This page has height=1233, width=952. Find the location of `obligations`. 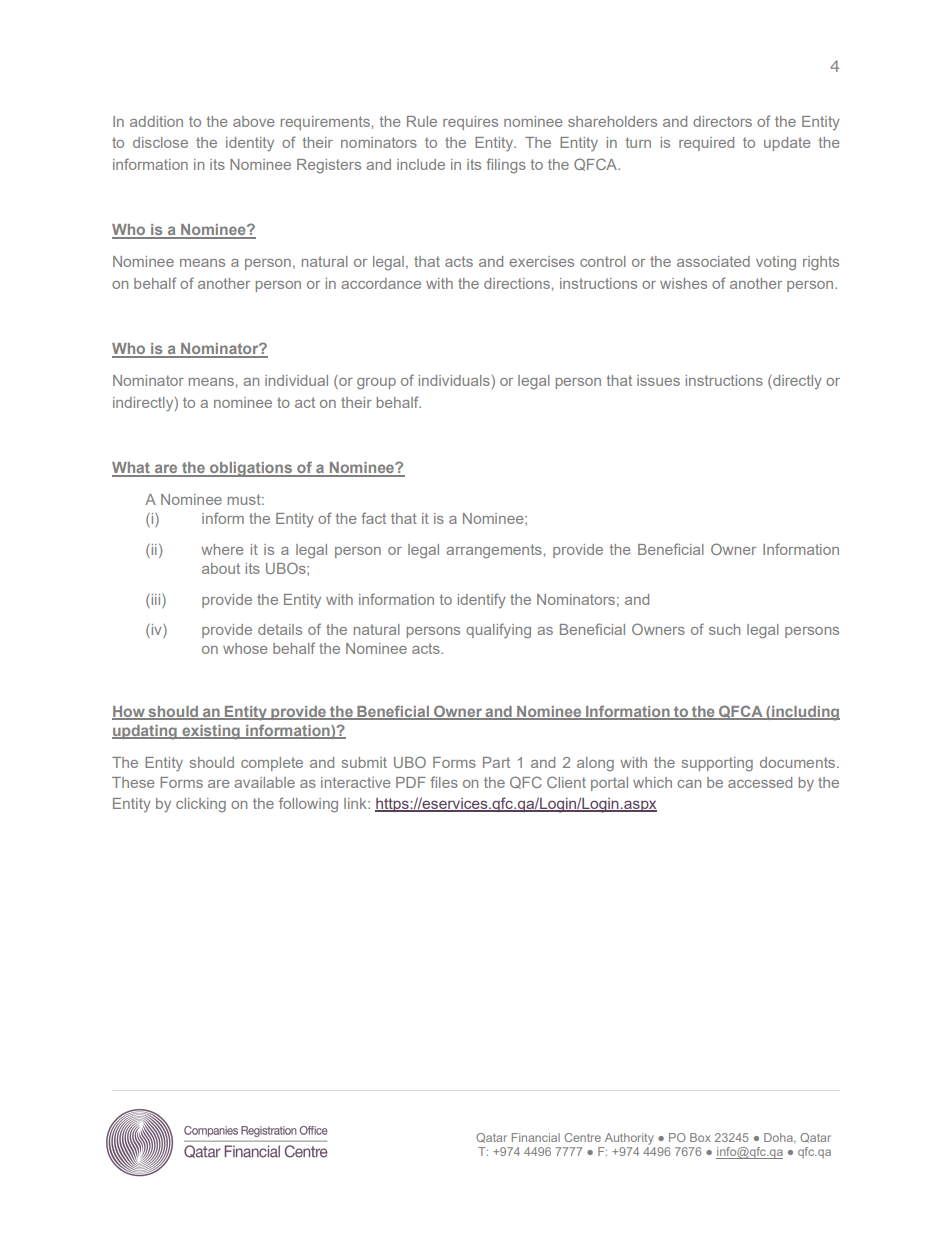

obligations is located at coordinates (251, 469).
